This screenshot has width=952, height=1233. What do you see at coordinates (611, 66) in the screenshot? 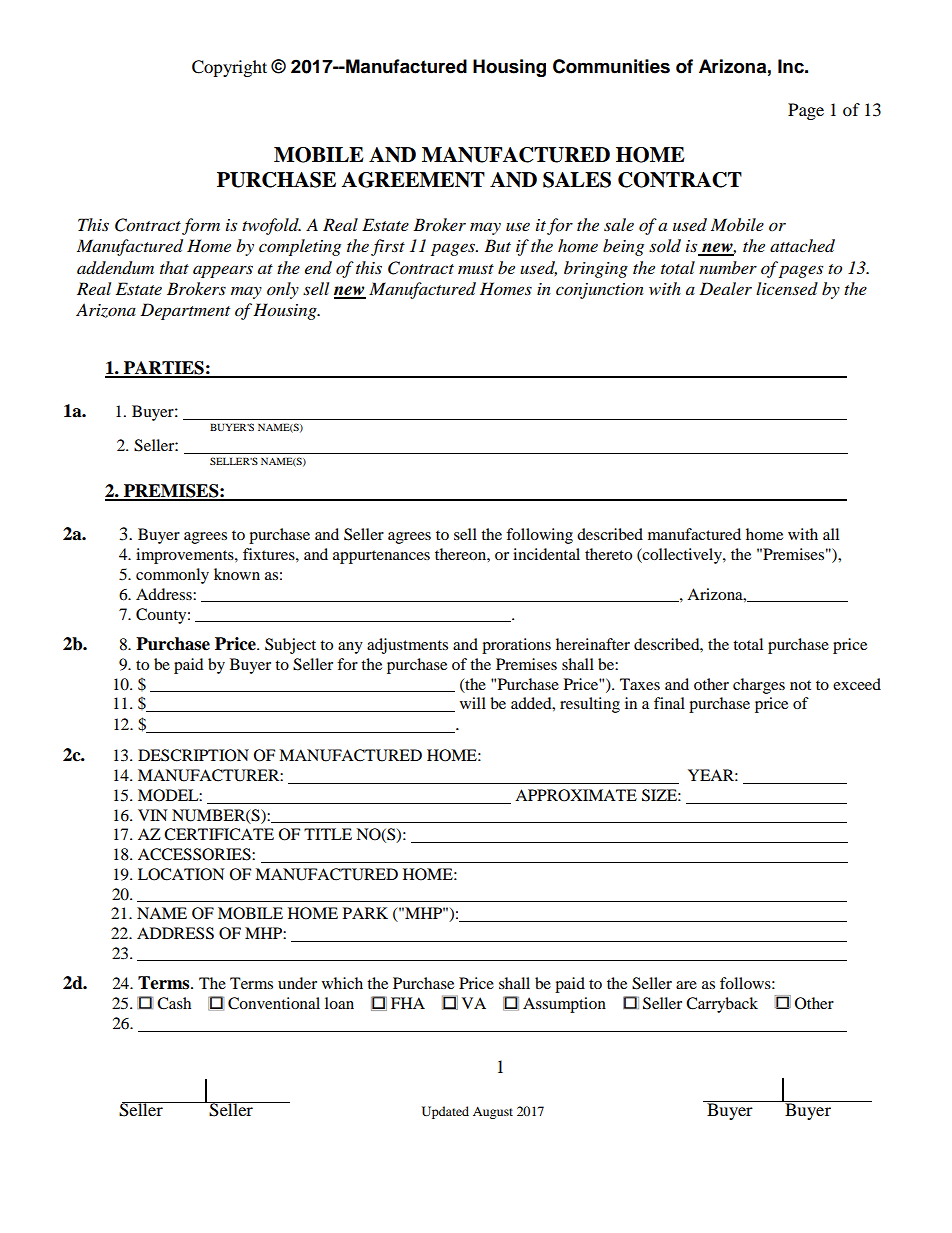
I see `Communities` at bounding box center [611, 66].
